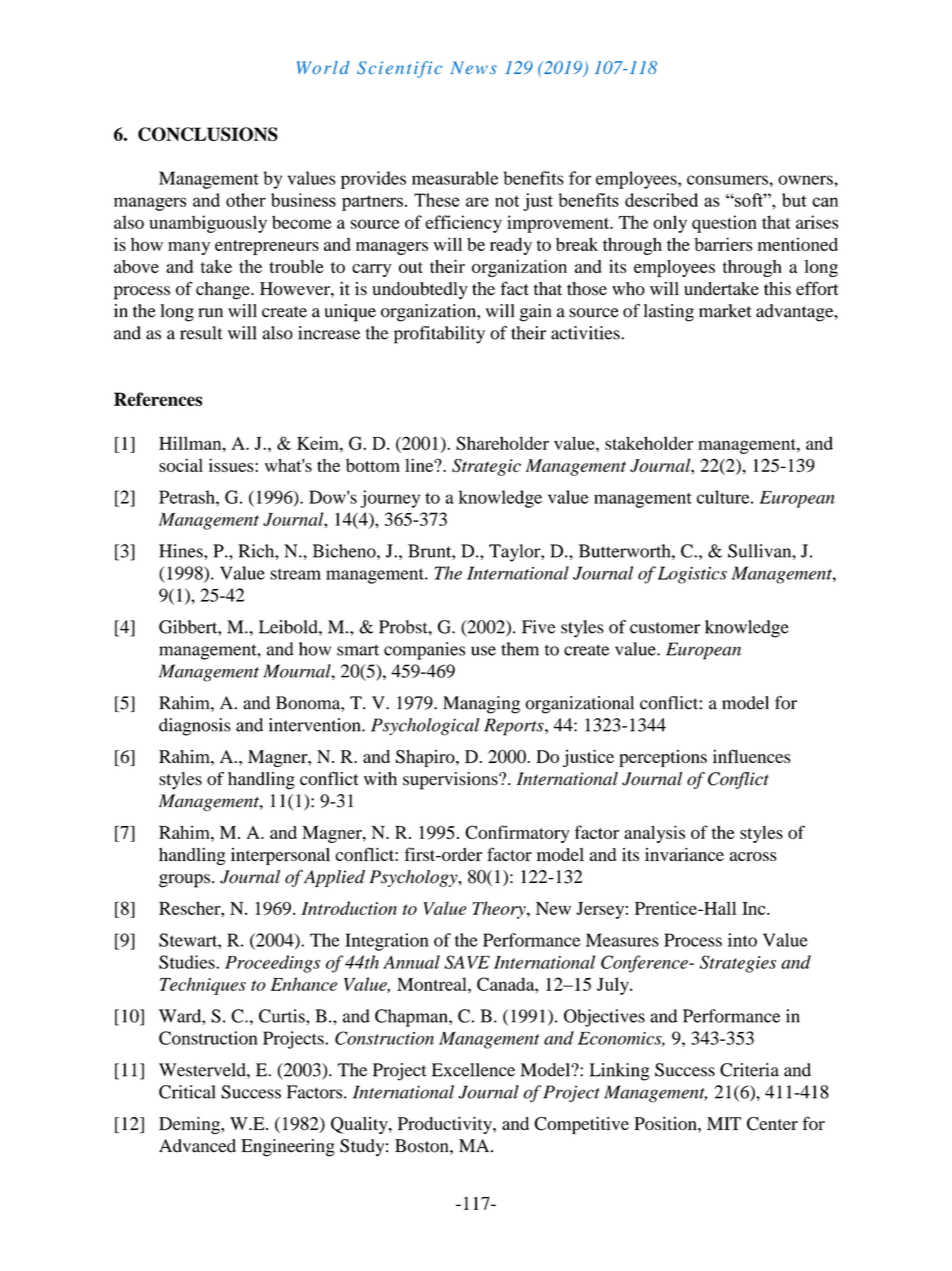 This page has height=1271, width=952. I want to click on Hines, so click(182, 551).
